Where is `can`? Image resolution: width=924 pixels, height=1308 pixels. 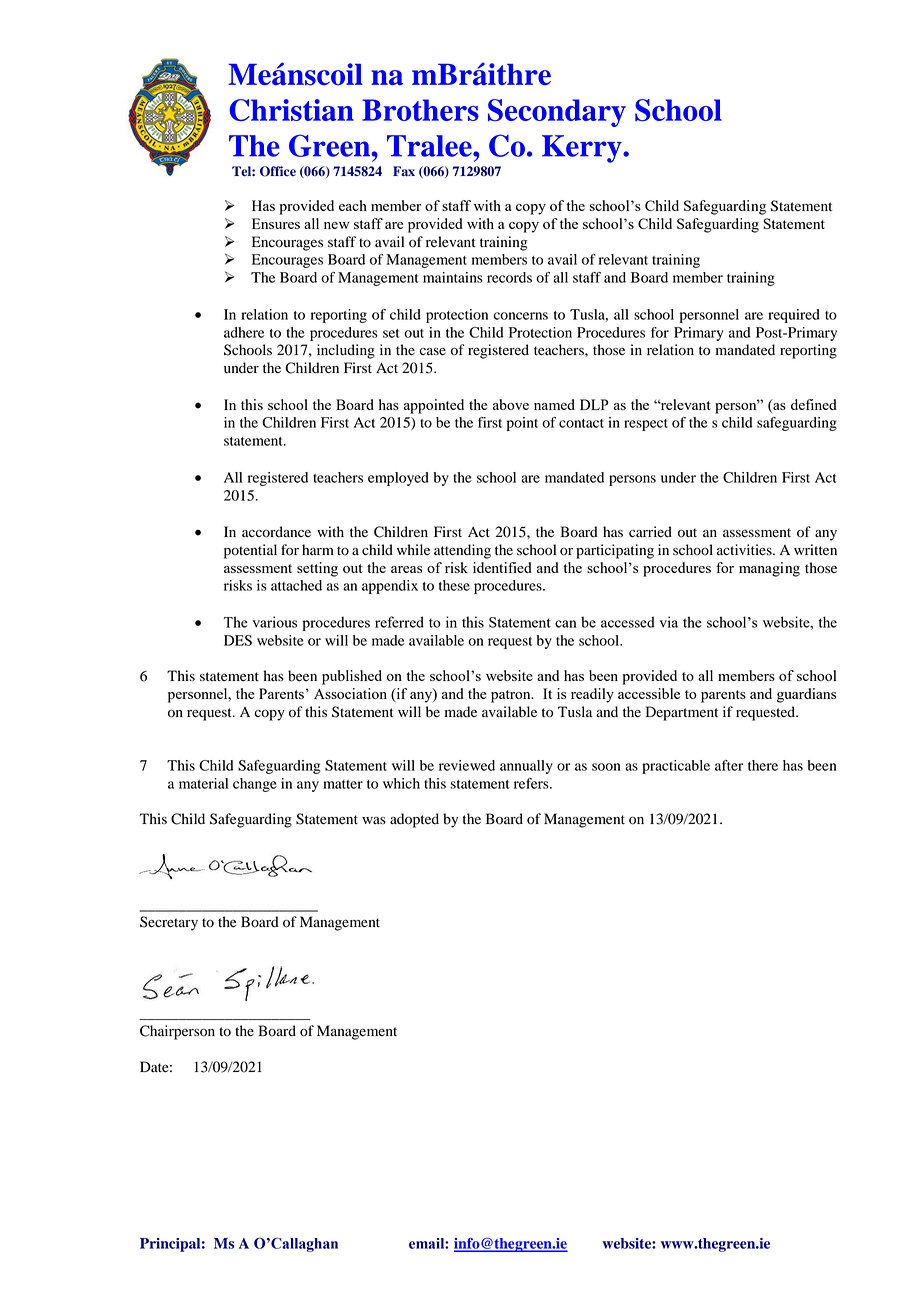
can is located at coordinates (566, 624).
